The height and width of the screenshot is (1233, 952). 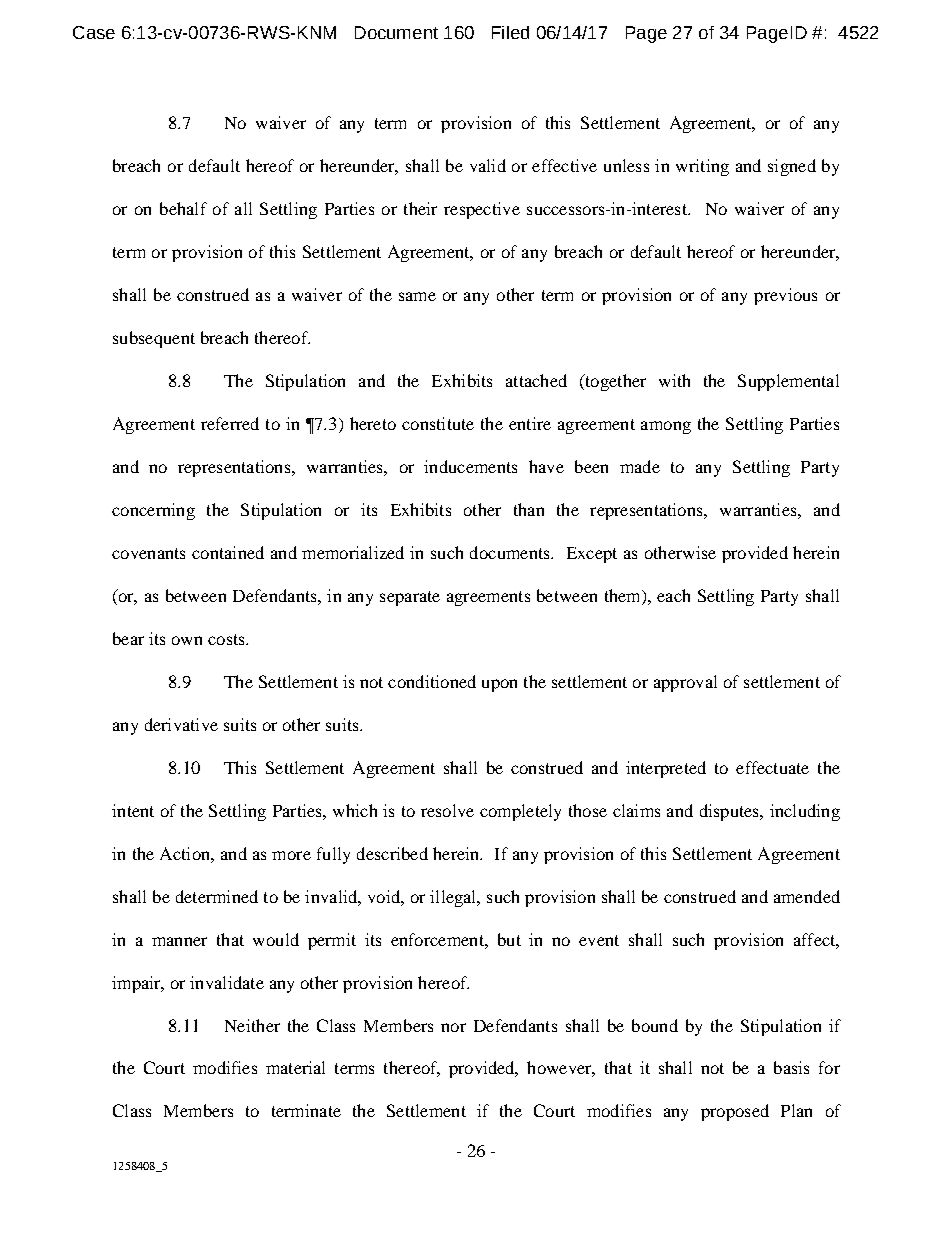 I want to click on Case, so click(x=94, y=32).
